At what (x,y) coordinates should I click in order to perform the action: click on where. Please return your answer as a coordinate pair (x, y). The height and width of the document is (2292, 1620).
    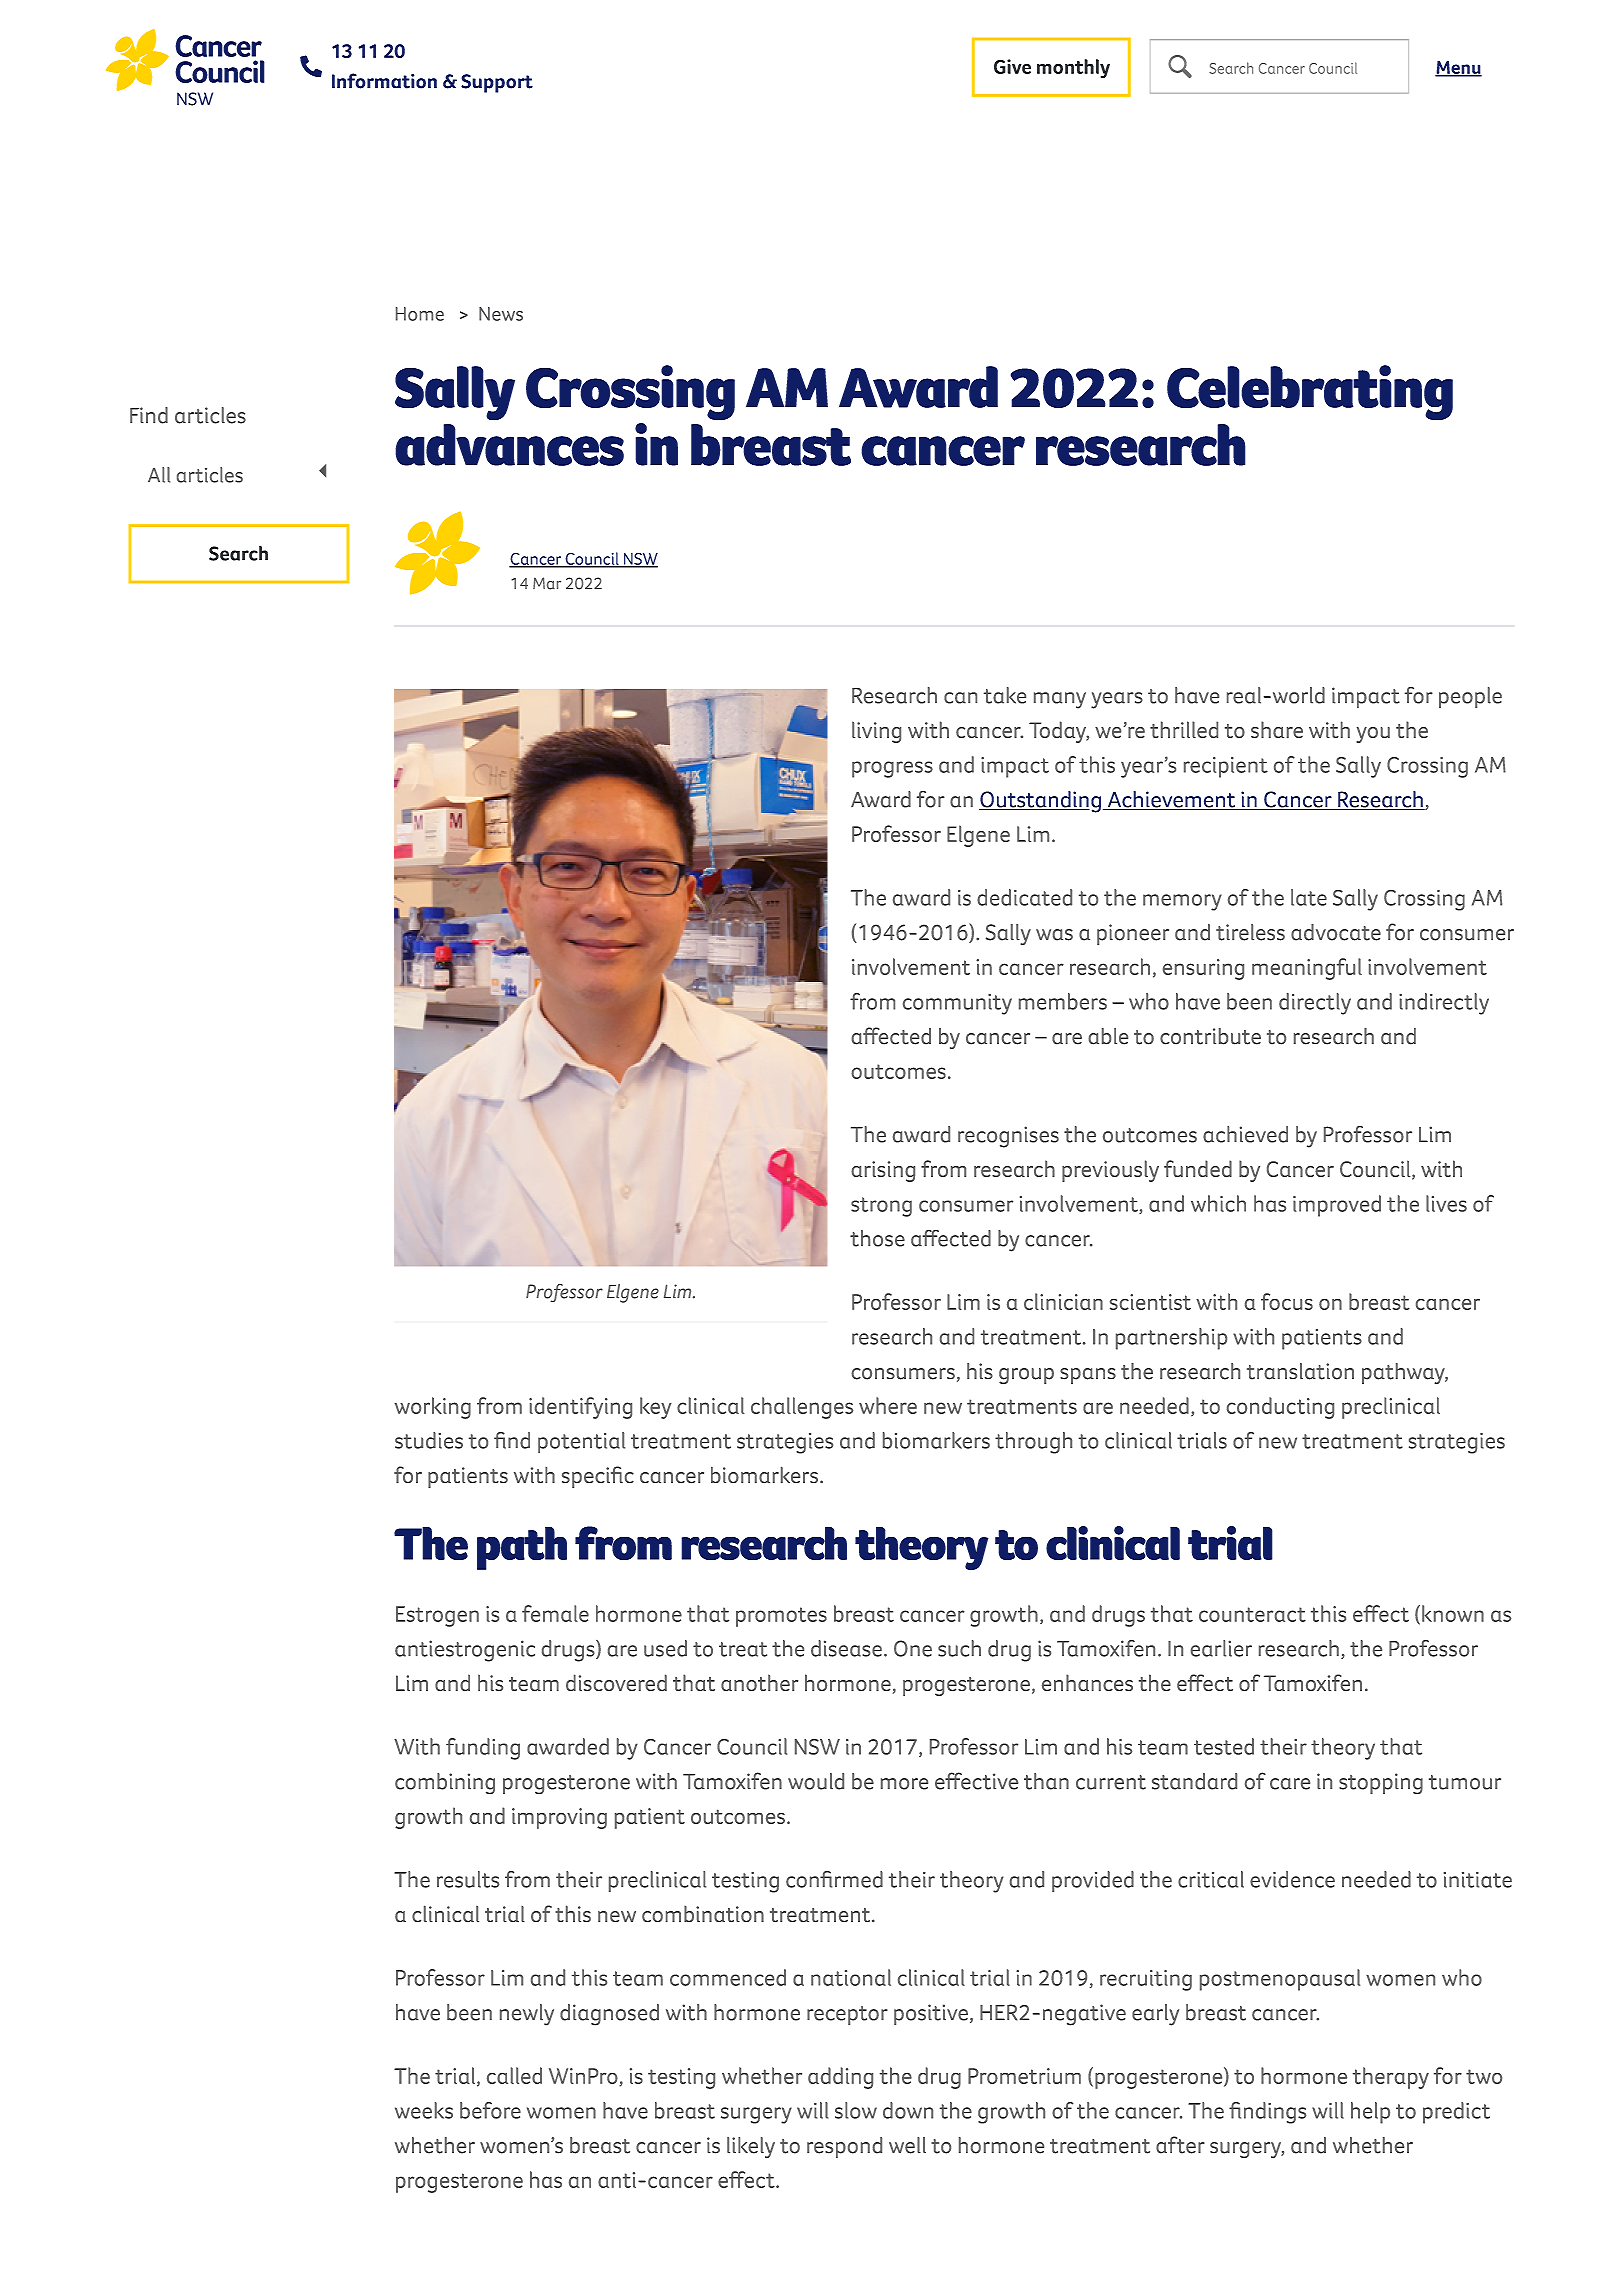
    Looking at the image, I should click on (888, 1405).
